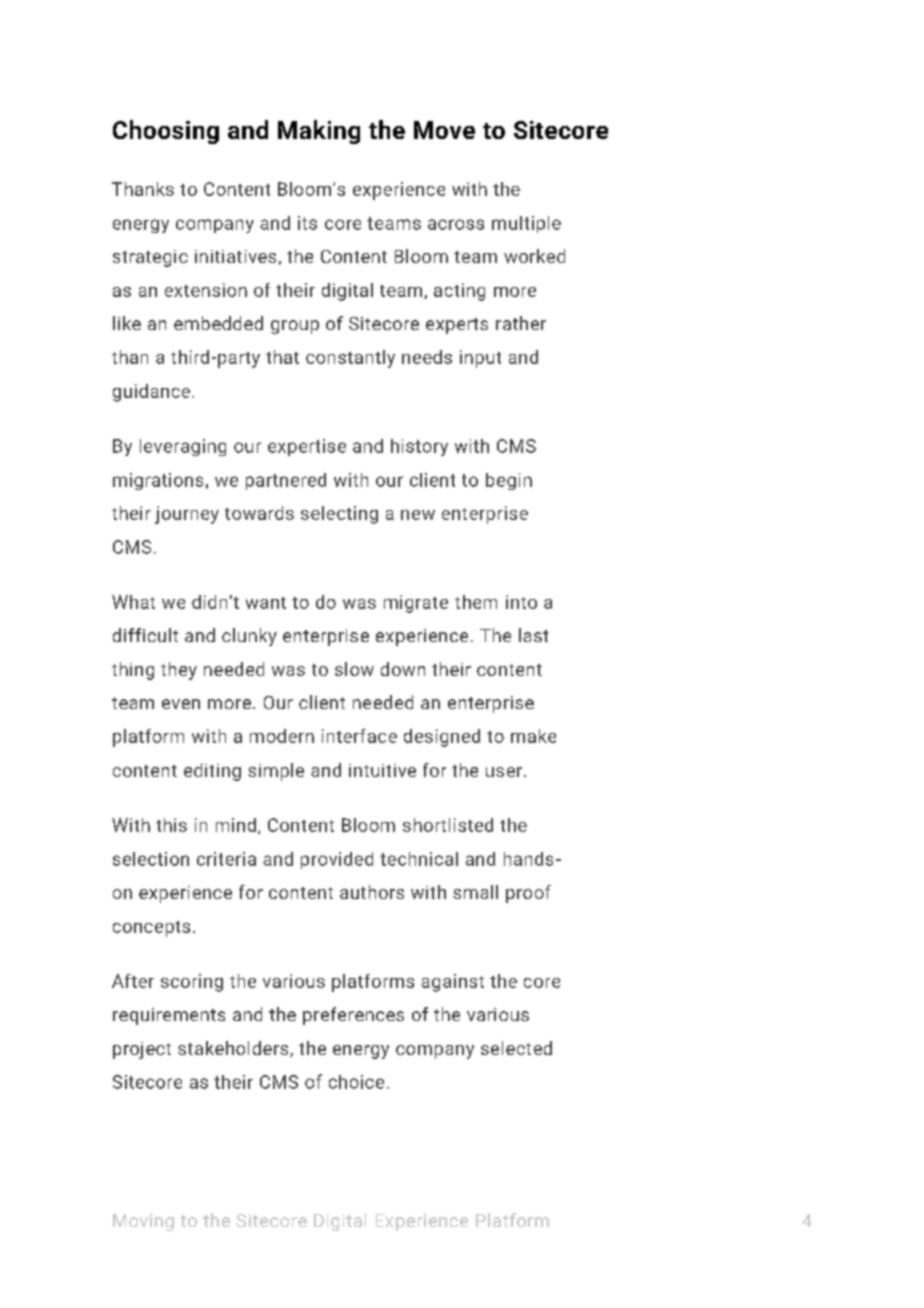  Describe the element at coordinates (143, 1222) in the document. I see `Moving` at that location.
